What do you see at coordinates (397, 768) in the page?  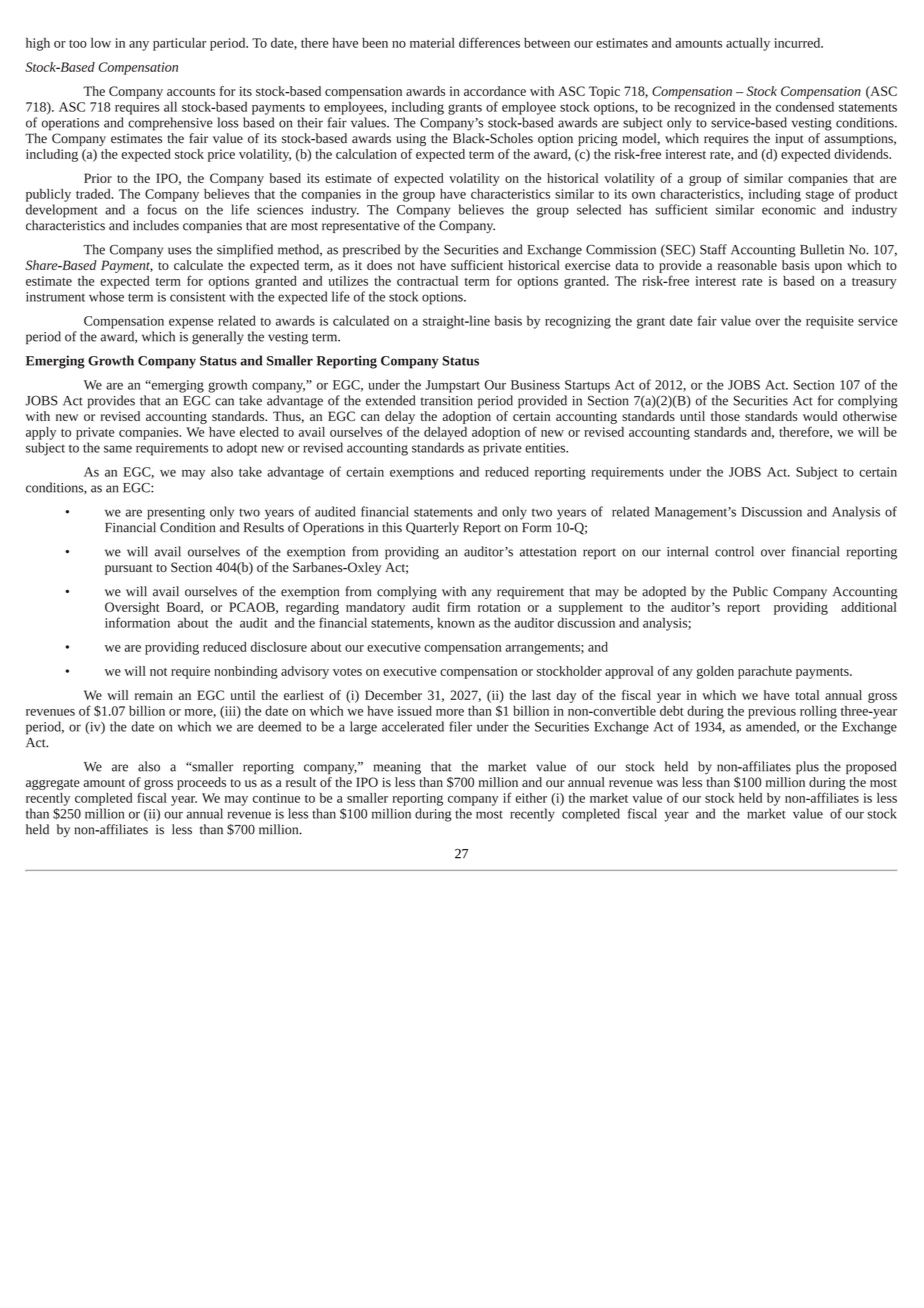 I see `meaning` at bounding box center [397, 768].
